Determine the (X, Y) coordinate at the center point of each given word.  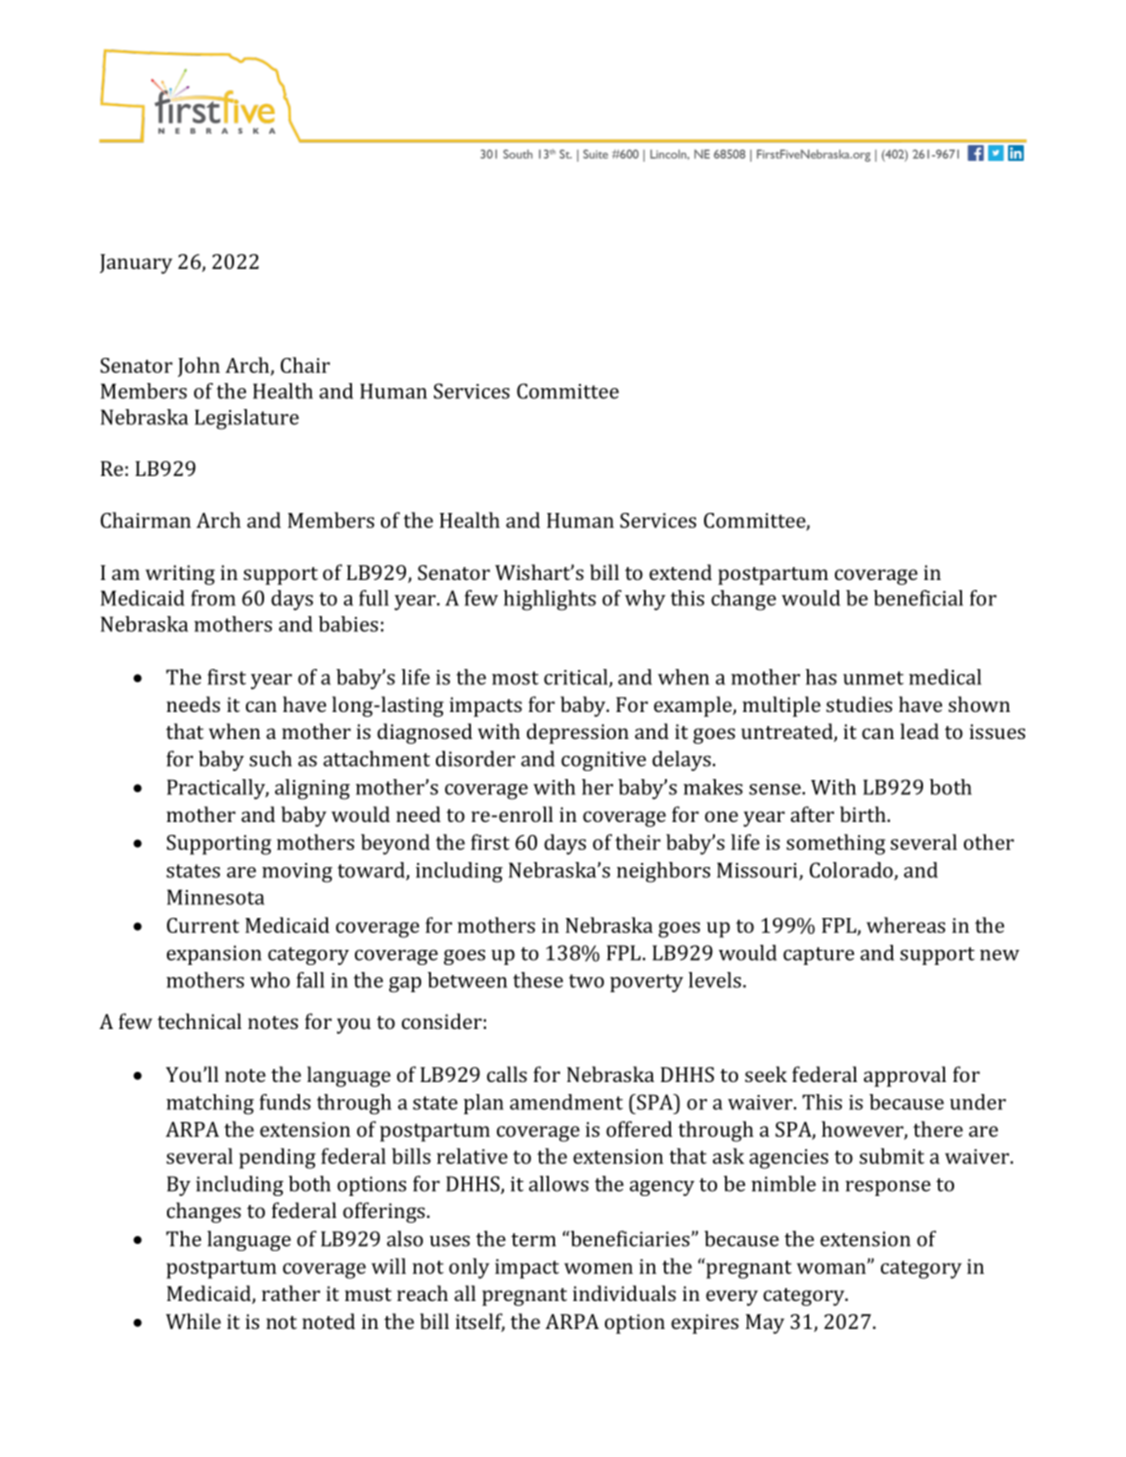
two (586, 981)
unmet (873, 678)
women (598, 1268)
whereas (905, 925)
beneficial (918, 598)
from (213, 598)
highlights (550, 600)
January (136, 264)
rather (291, 1293)
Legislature (247, 419)
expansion (214, 955)
